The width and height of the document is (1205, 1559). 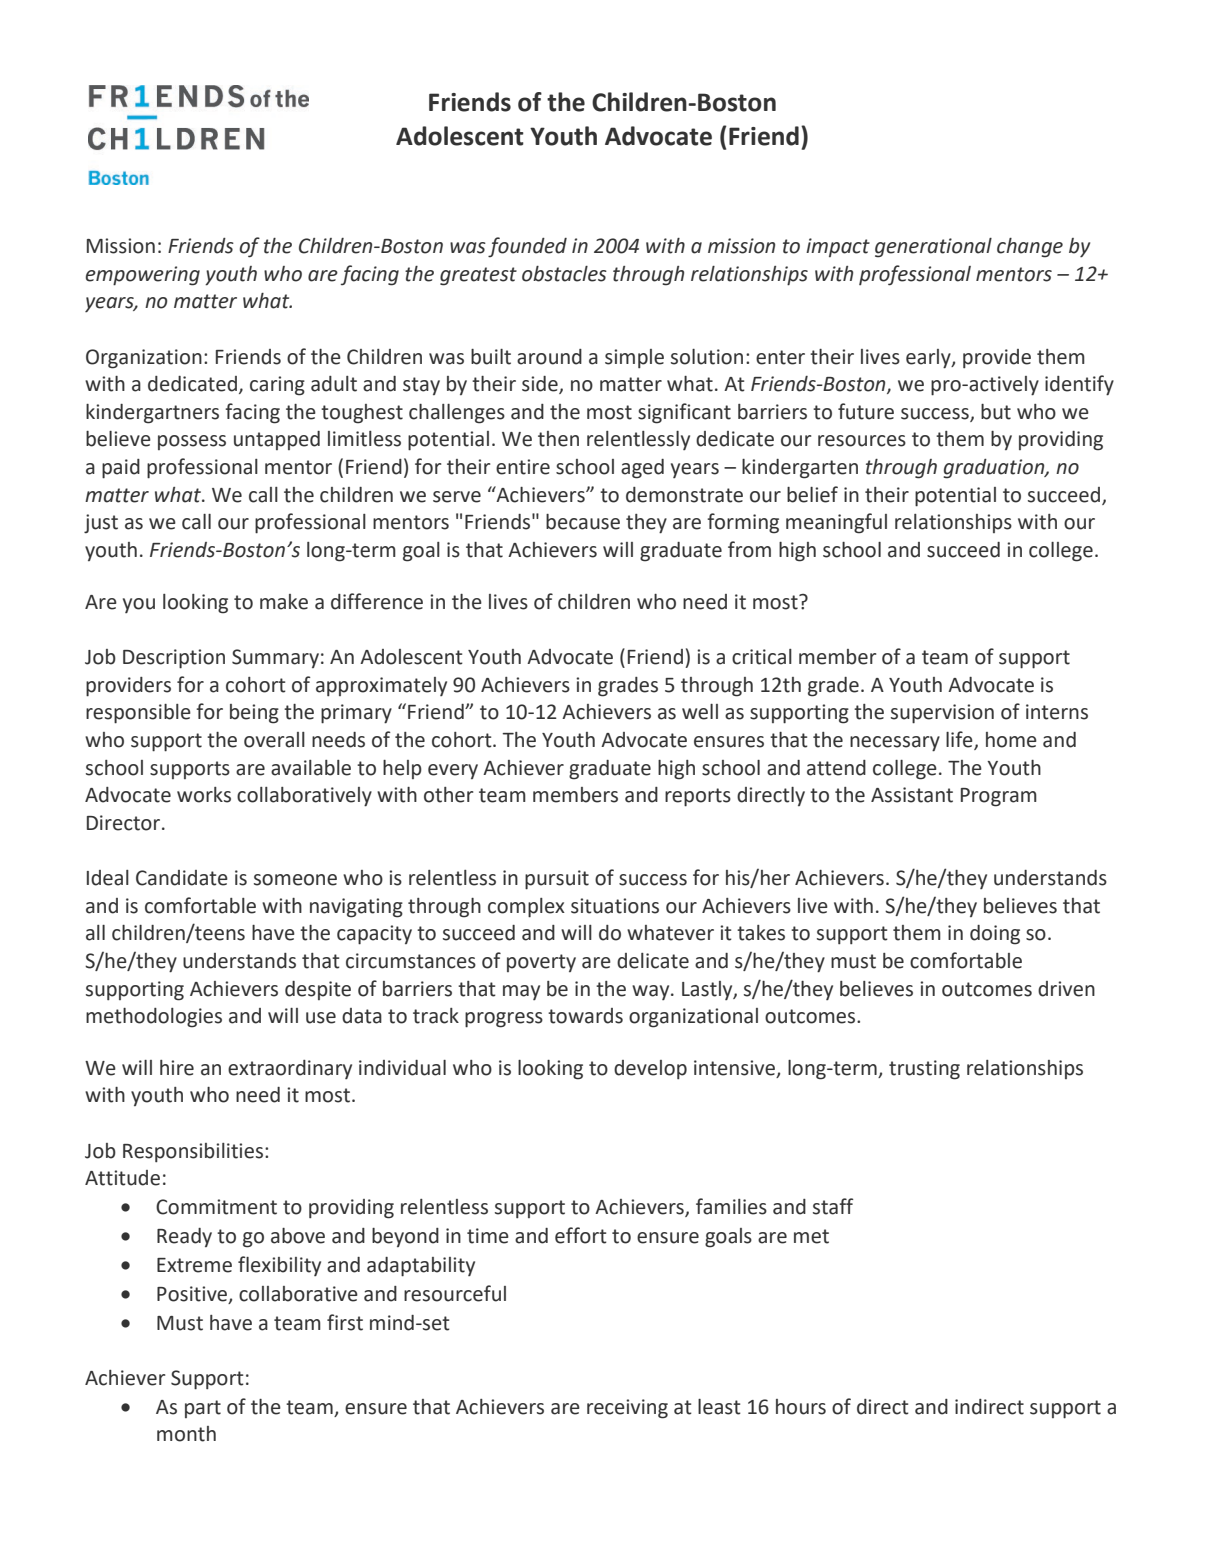 What do you see at coordinates (564, 274) in the document?
I see `obstacles` at bounding box center [564, 274].
